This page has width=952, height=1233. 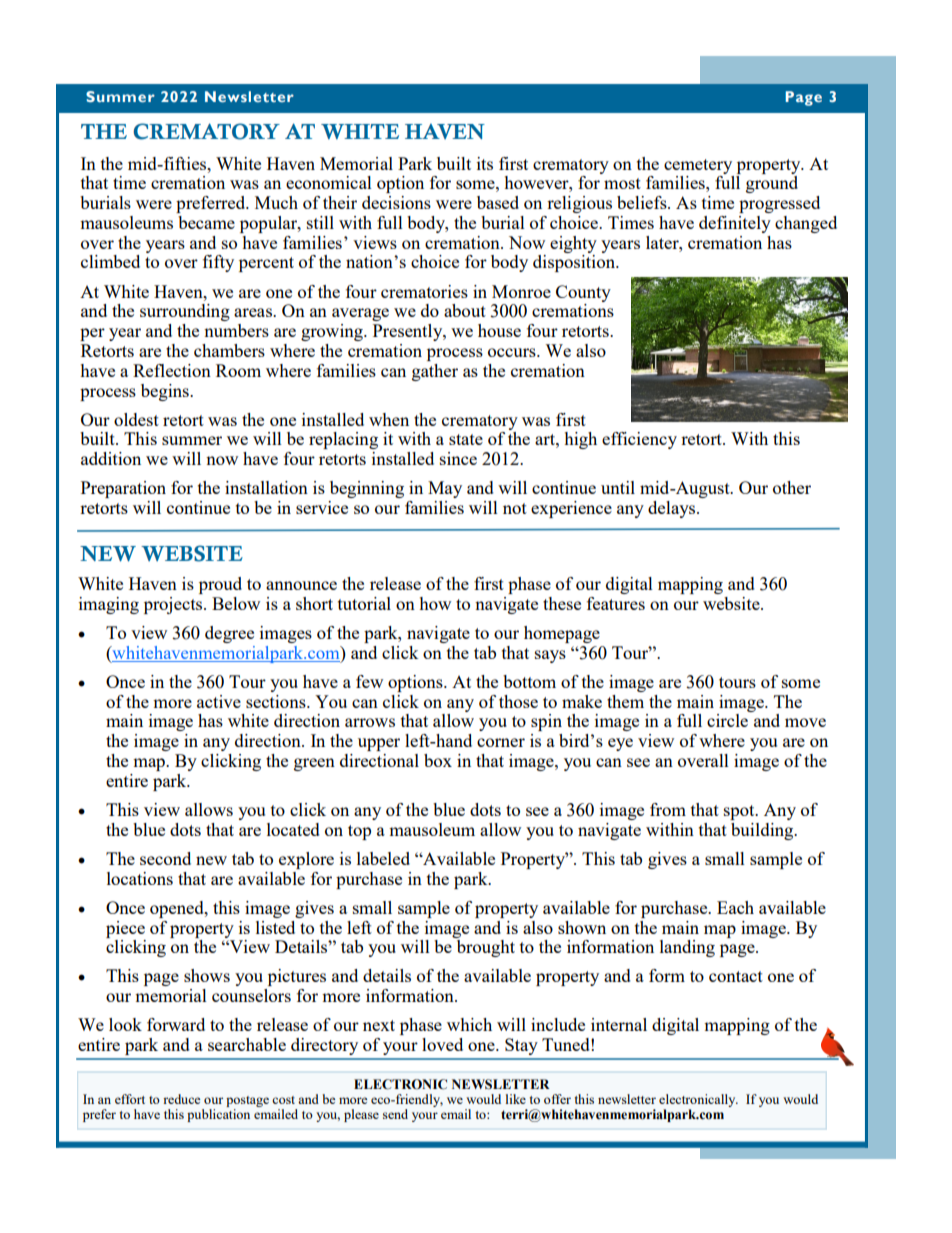 What do you see at coordinates (698, 166) in the page?
I see `cemetery` at bounding box center [698, 166].
